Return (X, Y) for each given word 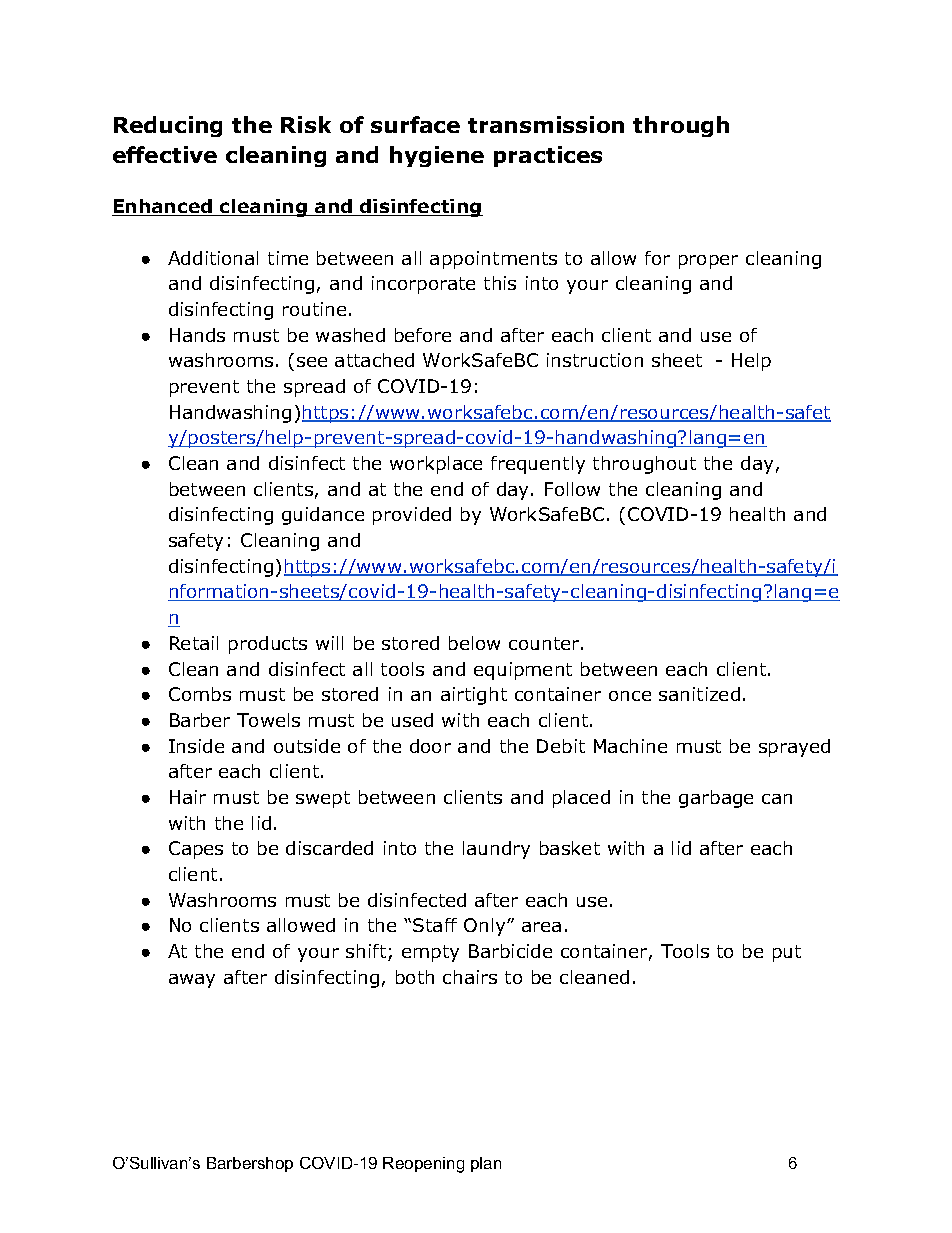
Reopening (423, 1165)
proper (708, 262)
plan (486, 1164)
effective (165, 154)
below (474, 643)
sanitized (699, 694)
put (787, 953)
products (268, 645)
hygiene (437, 156)
